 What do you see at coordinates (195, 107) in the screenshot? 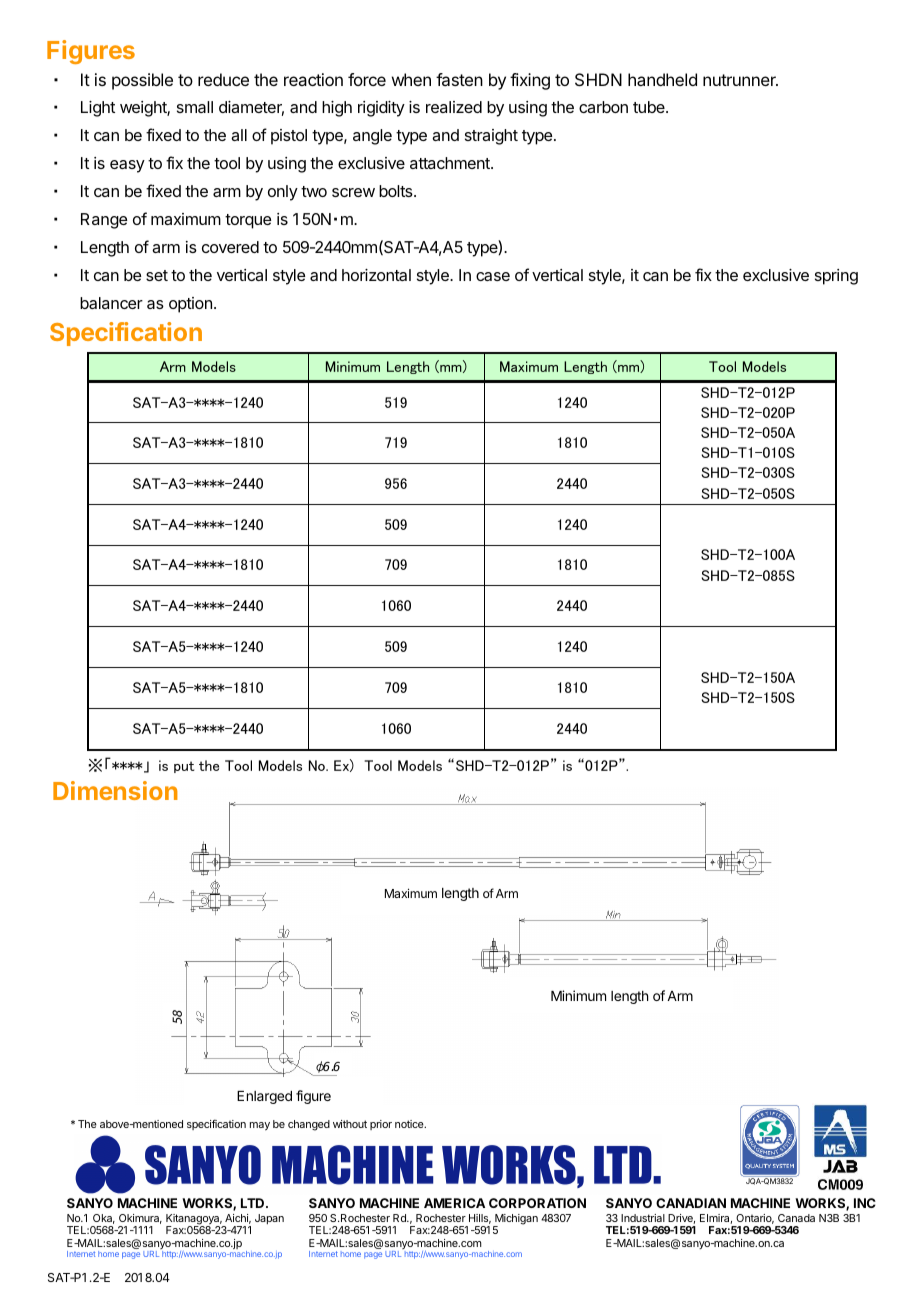
I see `small` at bounding box center [195, 107].
